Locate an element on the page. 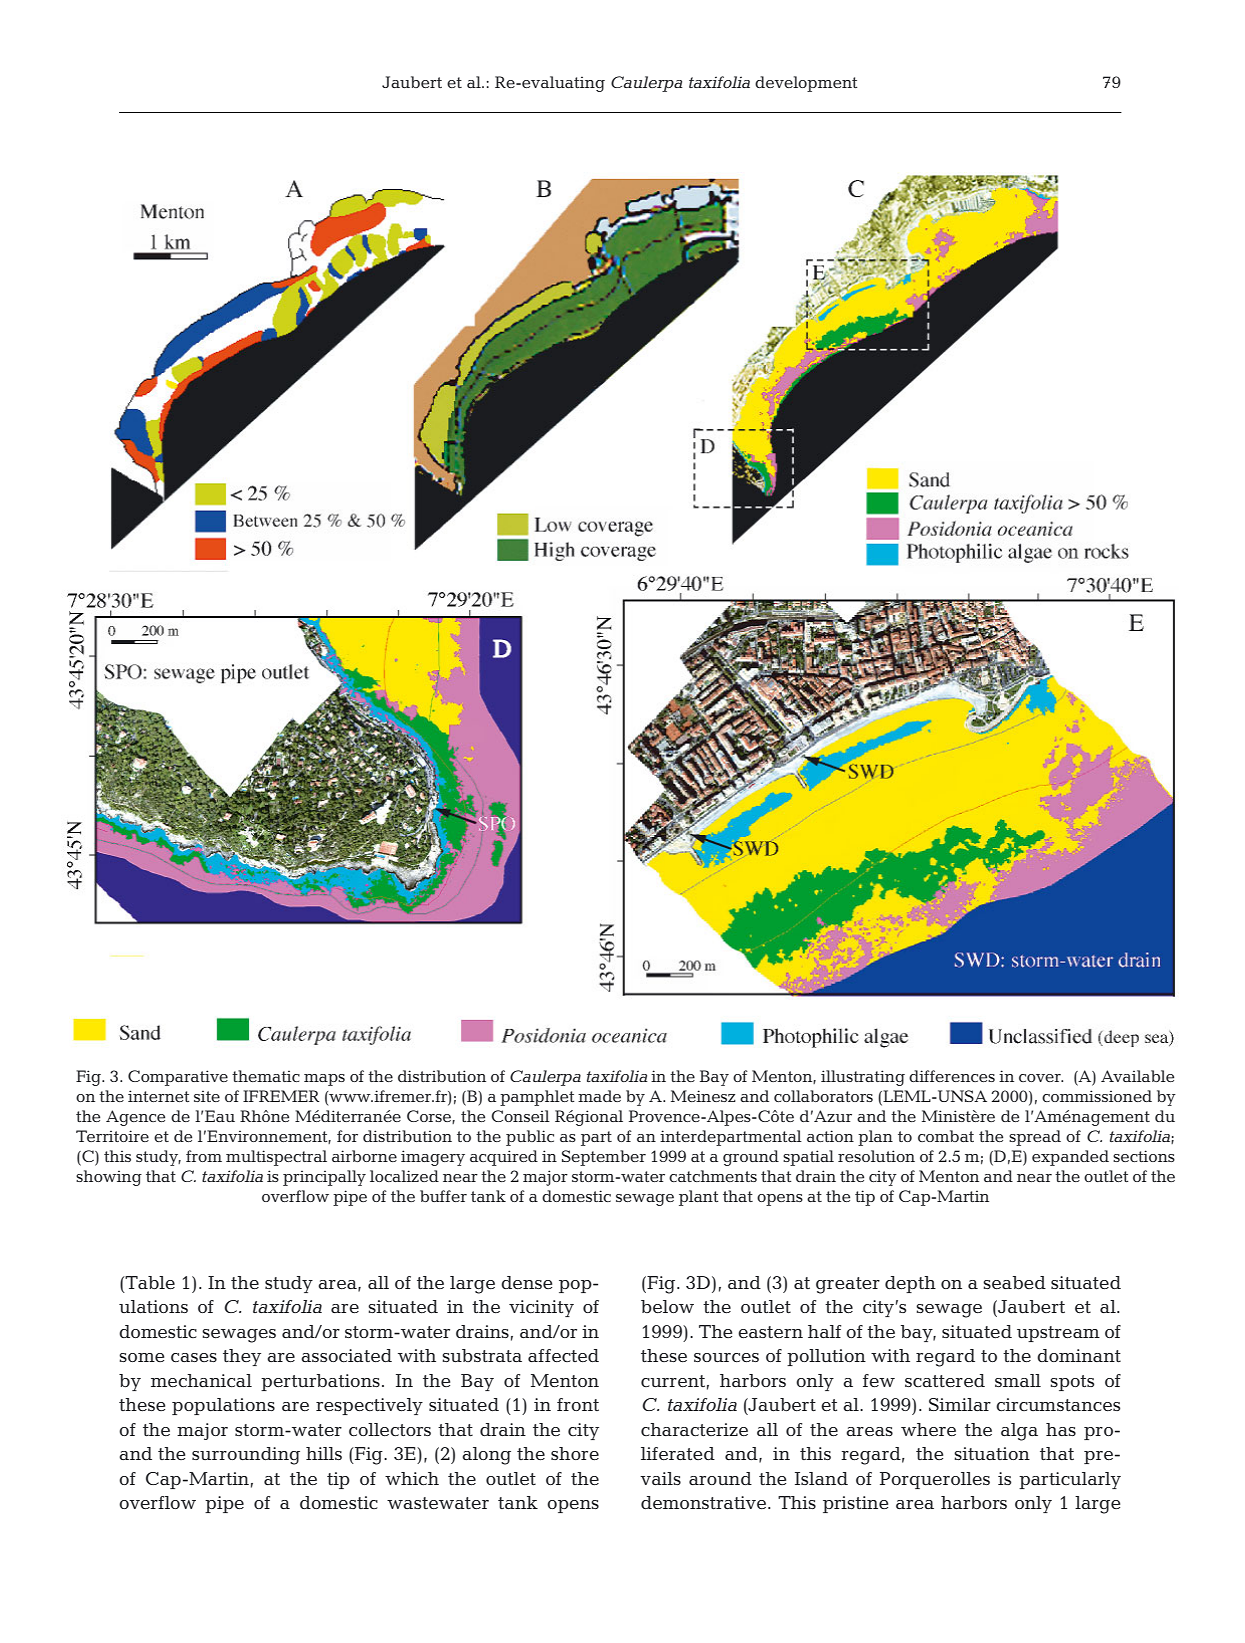 This document has height=1643, width=1245. cover is located at coordinates (1041, 1078).
